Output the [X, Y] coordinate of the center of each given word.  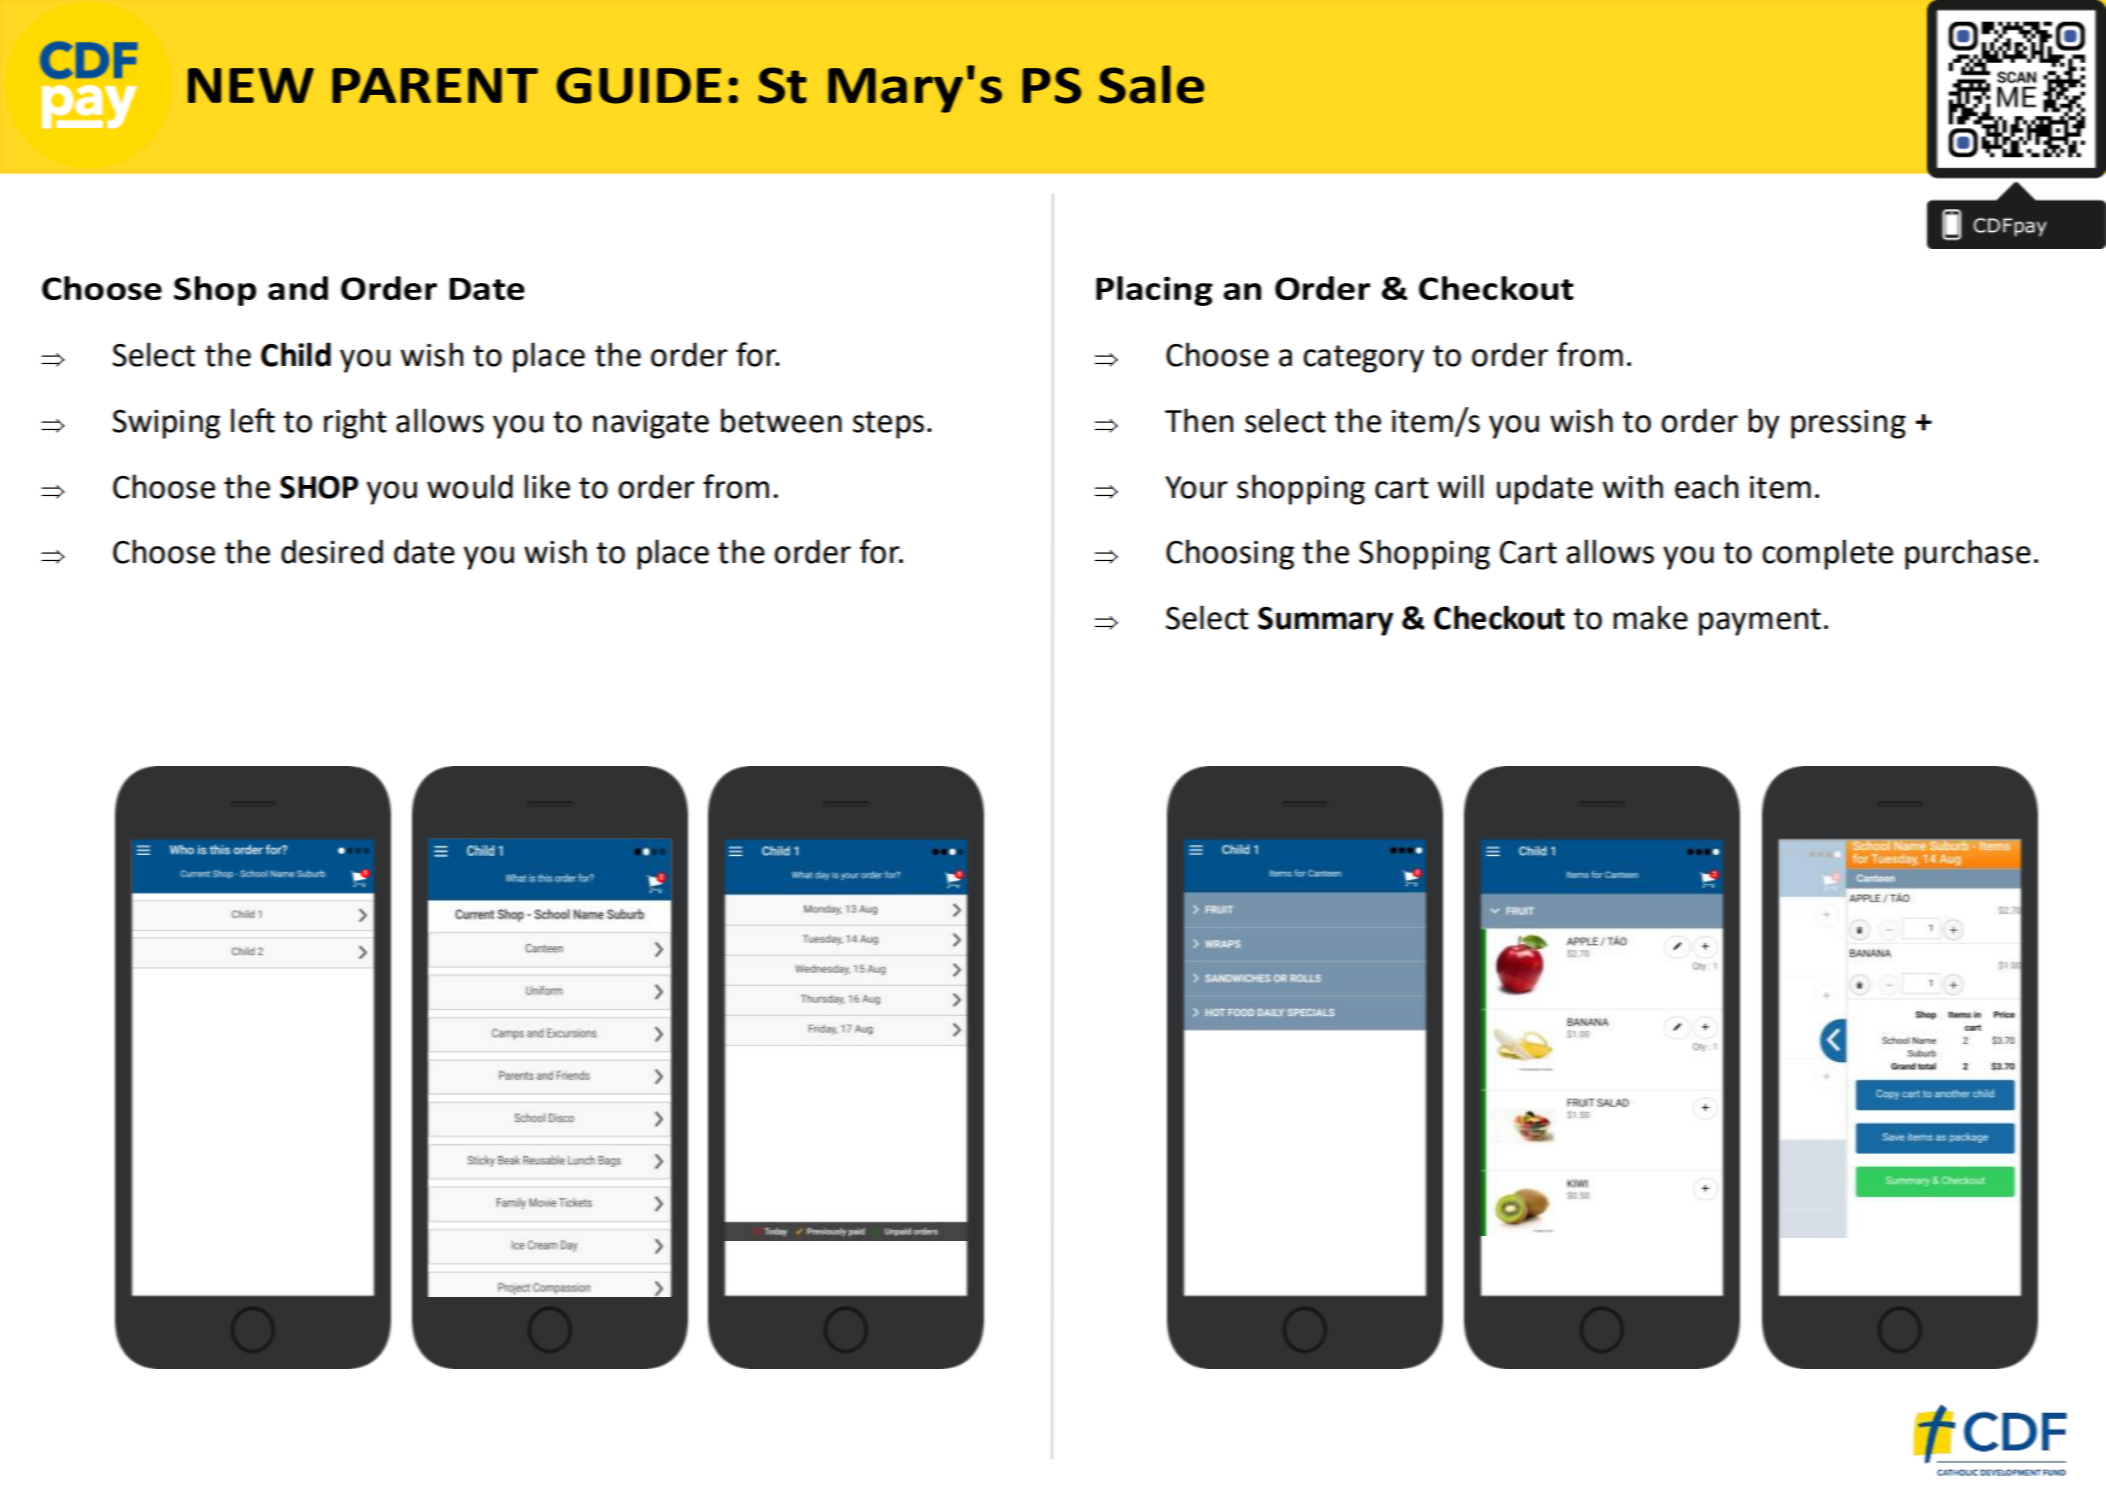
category [1363, 359]
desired [332, 551]
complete [1827, 554]
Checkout [1499, 617]
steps [888, 425]
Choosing [1230, 554]
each [1706, 486]
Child [296, 354]
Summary [1325, 621]
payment [1760, 622]
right [355, 423]
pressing [1848, 424]
